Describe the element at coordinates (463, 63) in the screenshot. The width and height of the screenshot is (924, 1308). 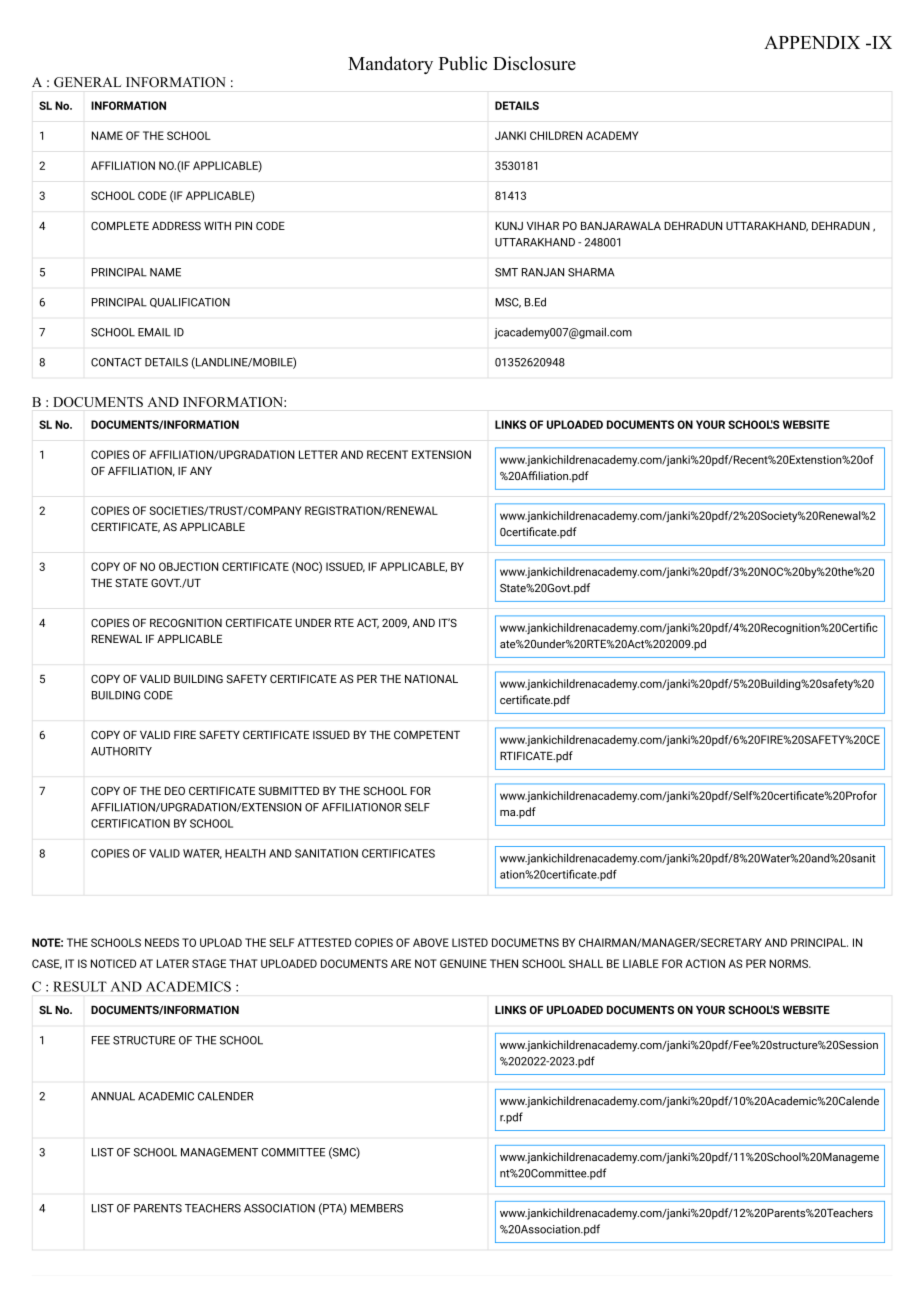
I see `Public` at that location.
